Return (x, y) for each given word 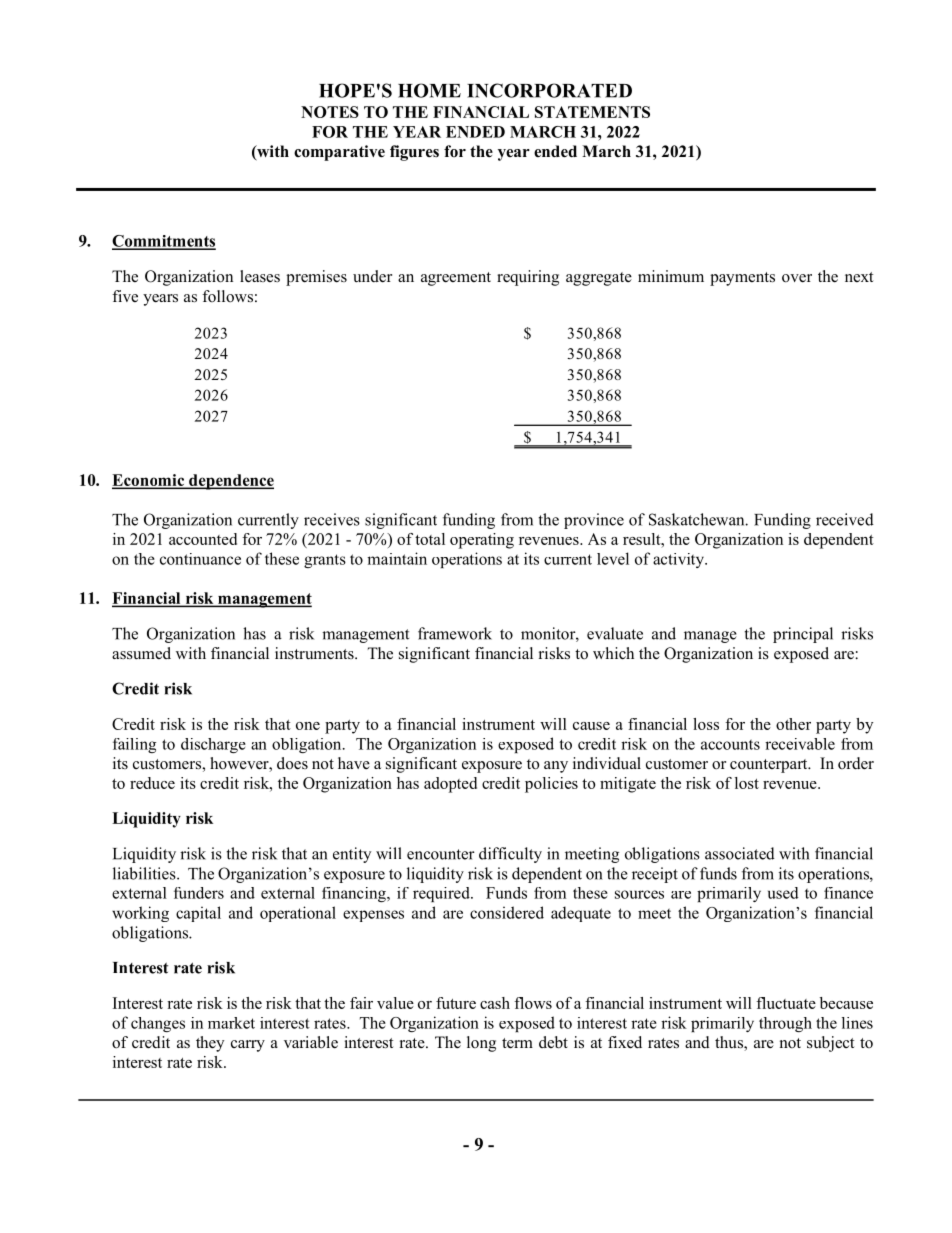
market (231, 1023)
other (793, 724)
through (785, 1024)
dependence (230, 482)
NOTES (330, 112)
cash (495, 1003)
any (556, 767)
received (845, 519)
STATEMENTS (592, 112)
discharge (213, 745)
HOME (429, 90)
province (594, 521)
